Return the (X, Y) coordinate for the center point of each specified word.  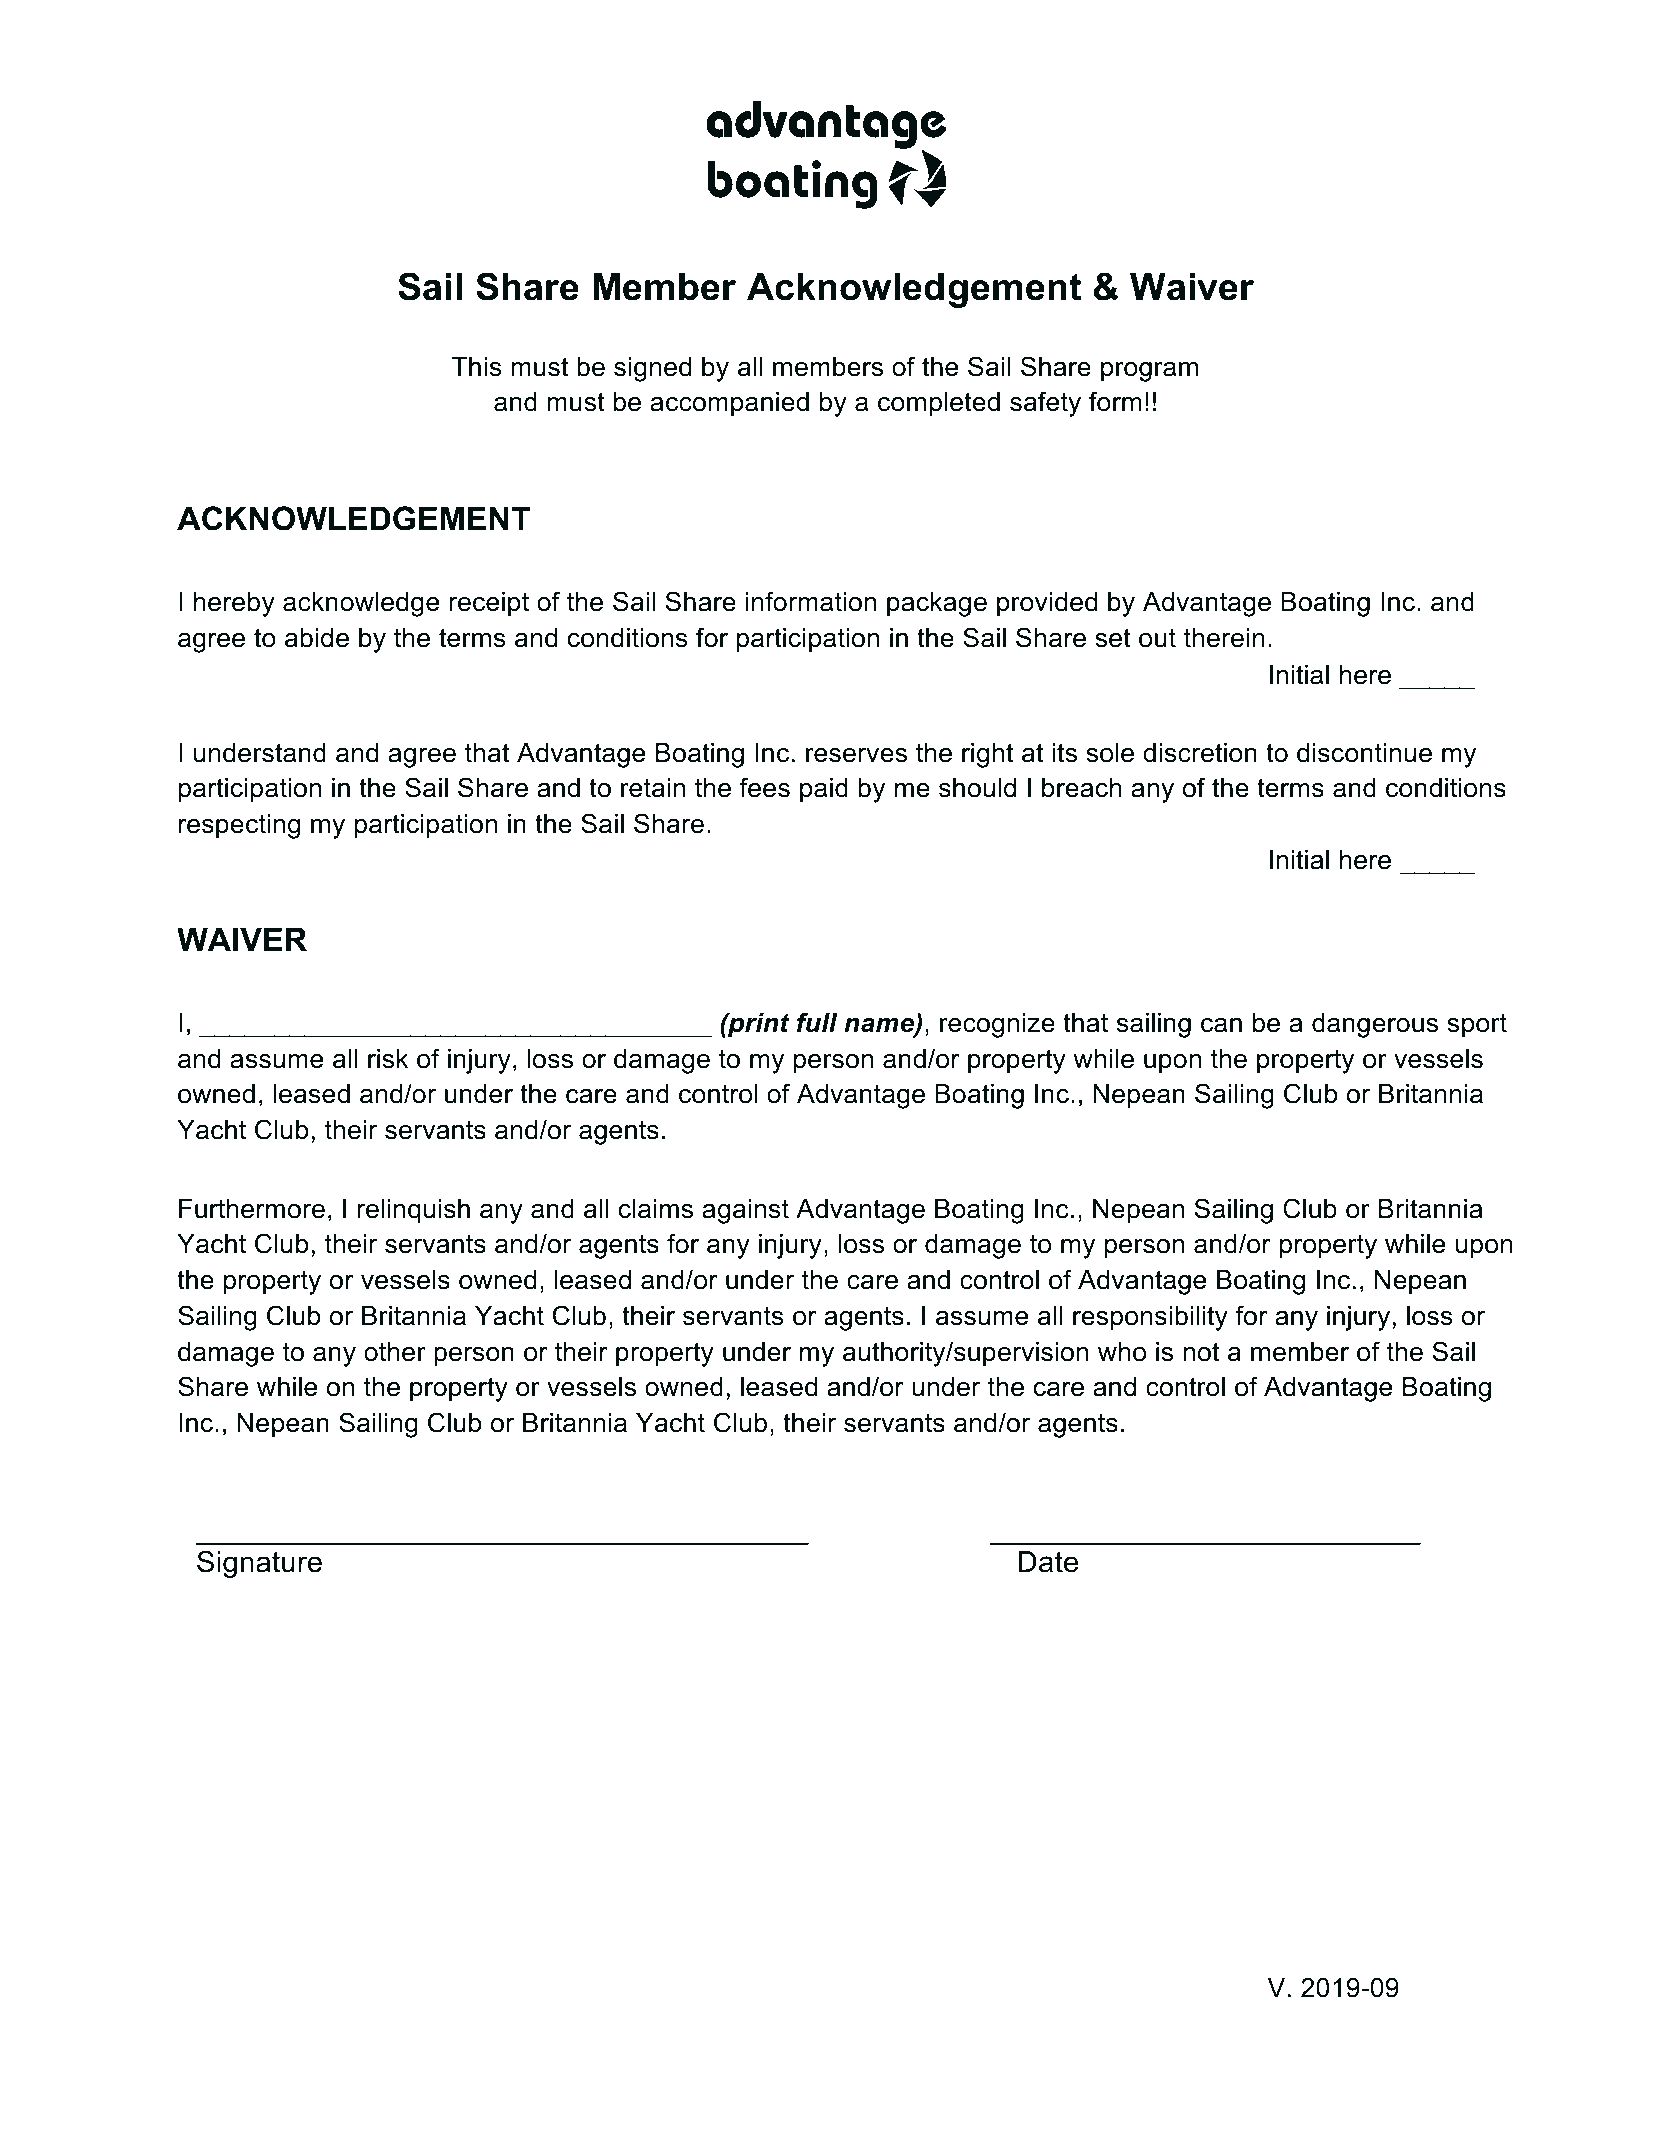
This (477, 367)
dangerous (1375, 1025)
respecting (239, 826)
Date (1048, 1562)
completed (939, 404)
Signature (259, 1564)
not (1201, 1352)
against (745, 1211)
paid (824, 790)
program (1149, 372)
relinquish (413, 1211)
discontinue (1364, 753)
